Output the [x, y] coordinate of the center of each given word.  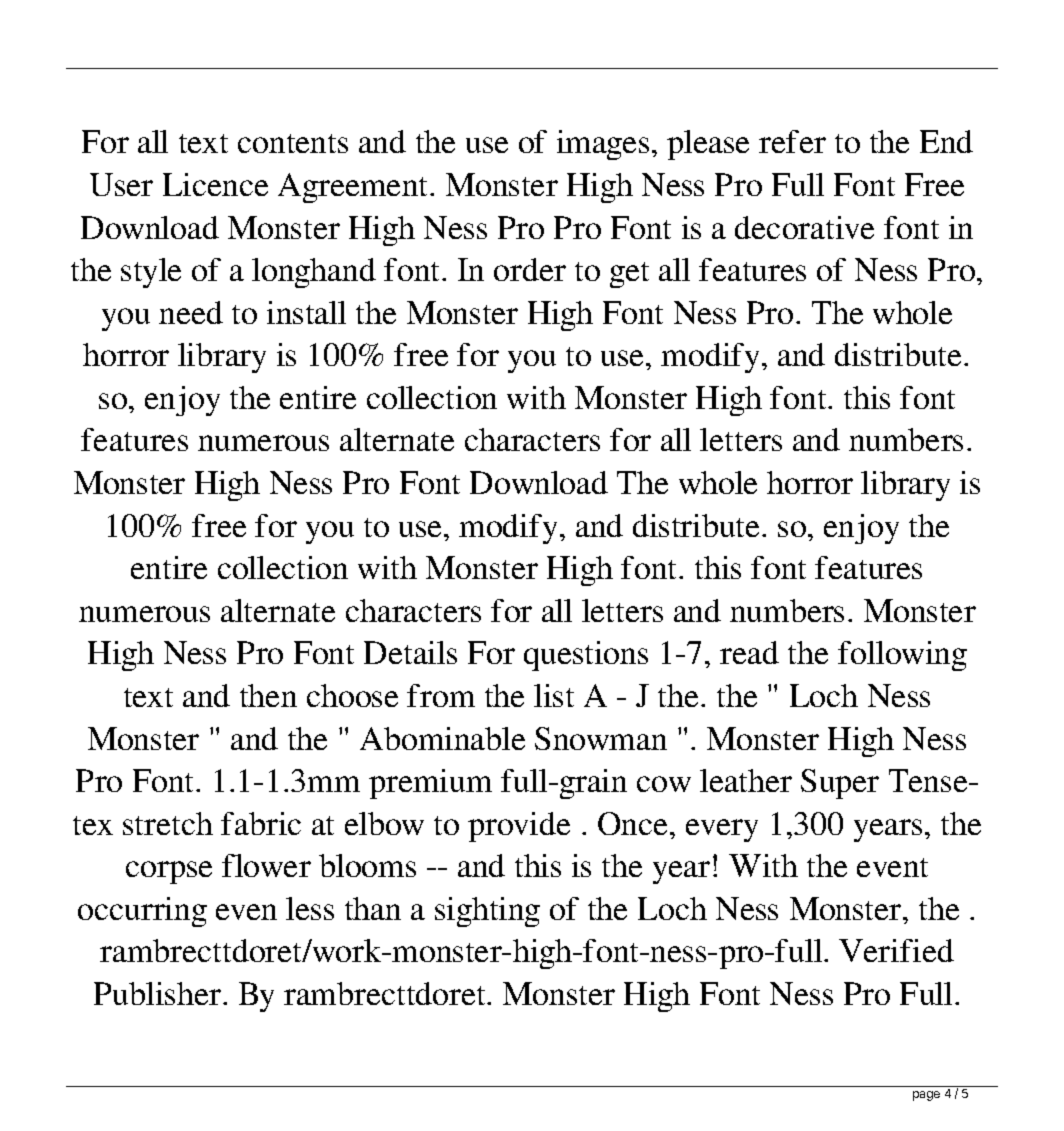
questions [586, 656]
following [902, 656]
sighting [487, 912]
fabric [261, 823]
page [926, 1096]
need [191, 312]
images [603, 145]
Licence [215, 184]
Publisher [157, 993]
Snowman [601, 738]
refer [792, 141]
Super [840, 784]
